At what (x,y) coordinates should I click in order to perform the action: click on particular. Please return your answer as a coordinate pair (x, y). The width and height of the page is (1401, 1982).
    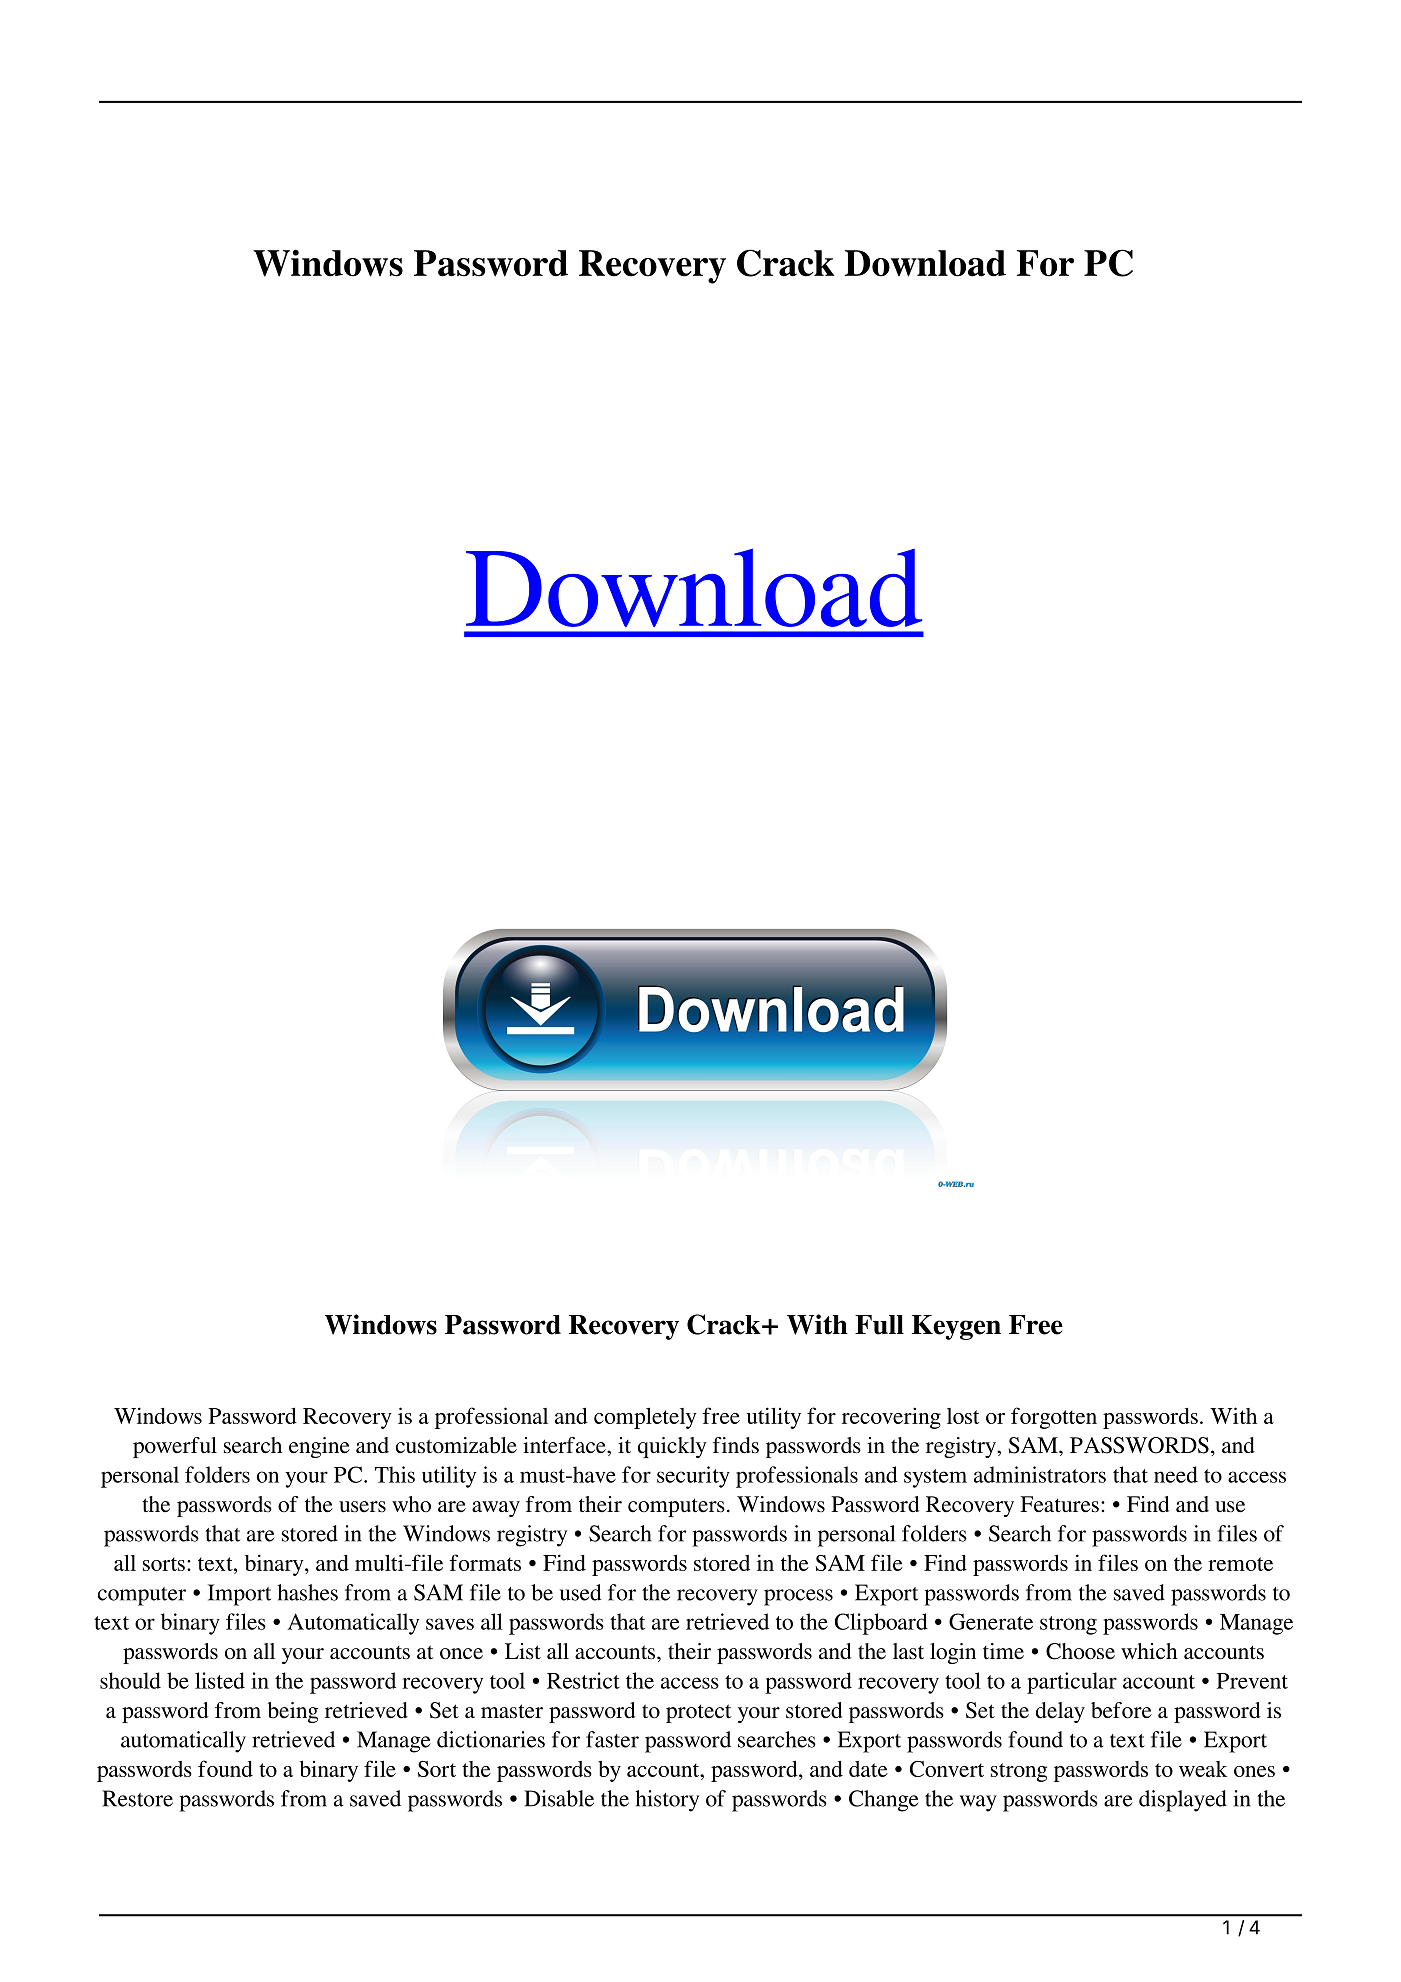
    Looking at the image, I should click on (1072, 1683).
